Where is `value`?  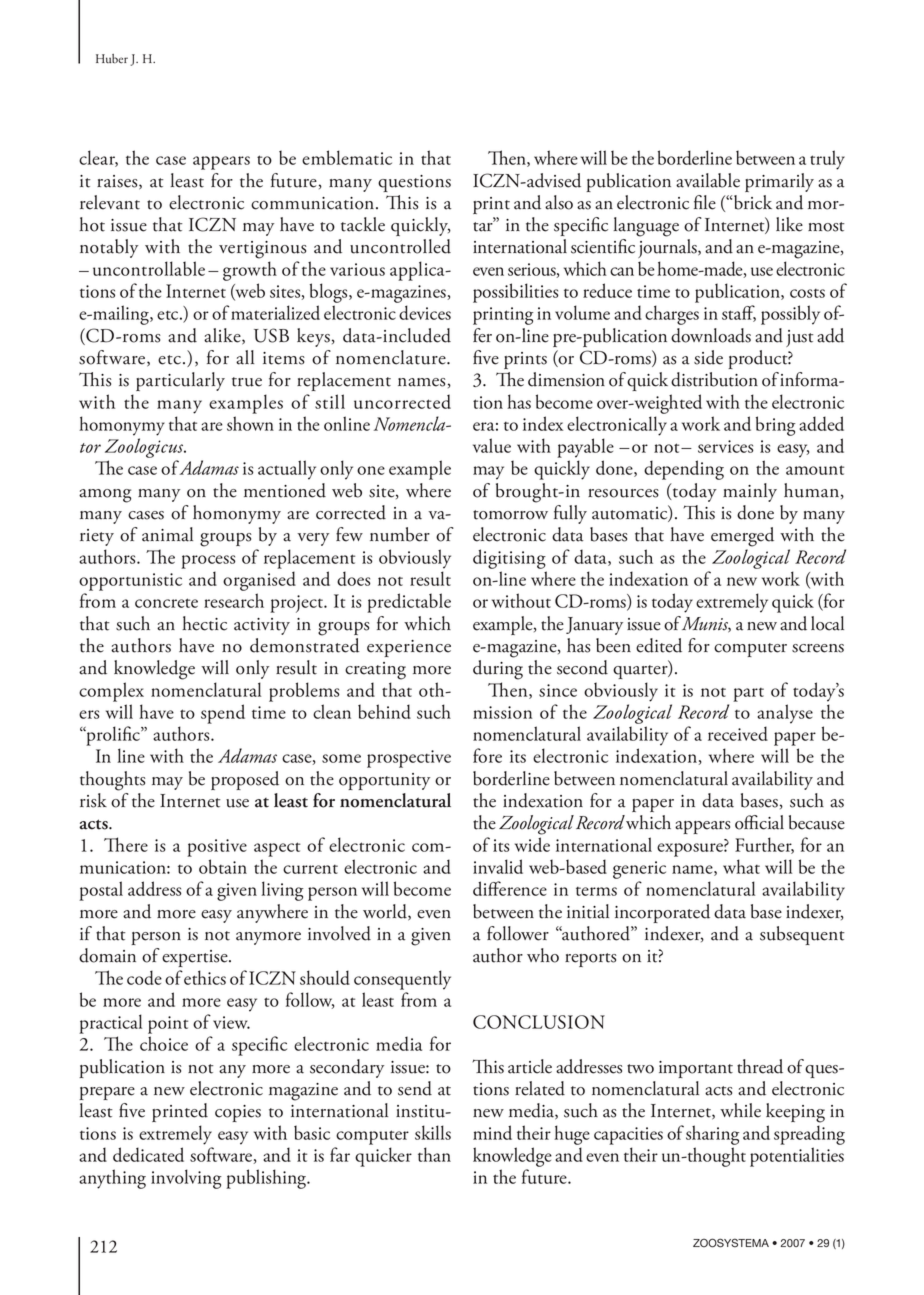
value is located at coordinates (492, 445).
